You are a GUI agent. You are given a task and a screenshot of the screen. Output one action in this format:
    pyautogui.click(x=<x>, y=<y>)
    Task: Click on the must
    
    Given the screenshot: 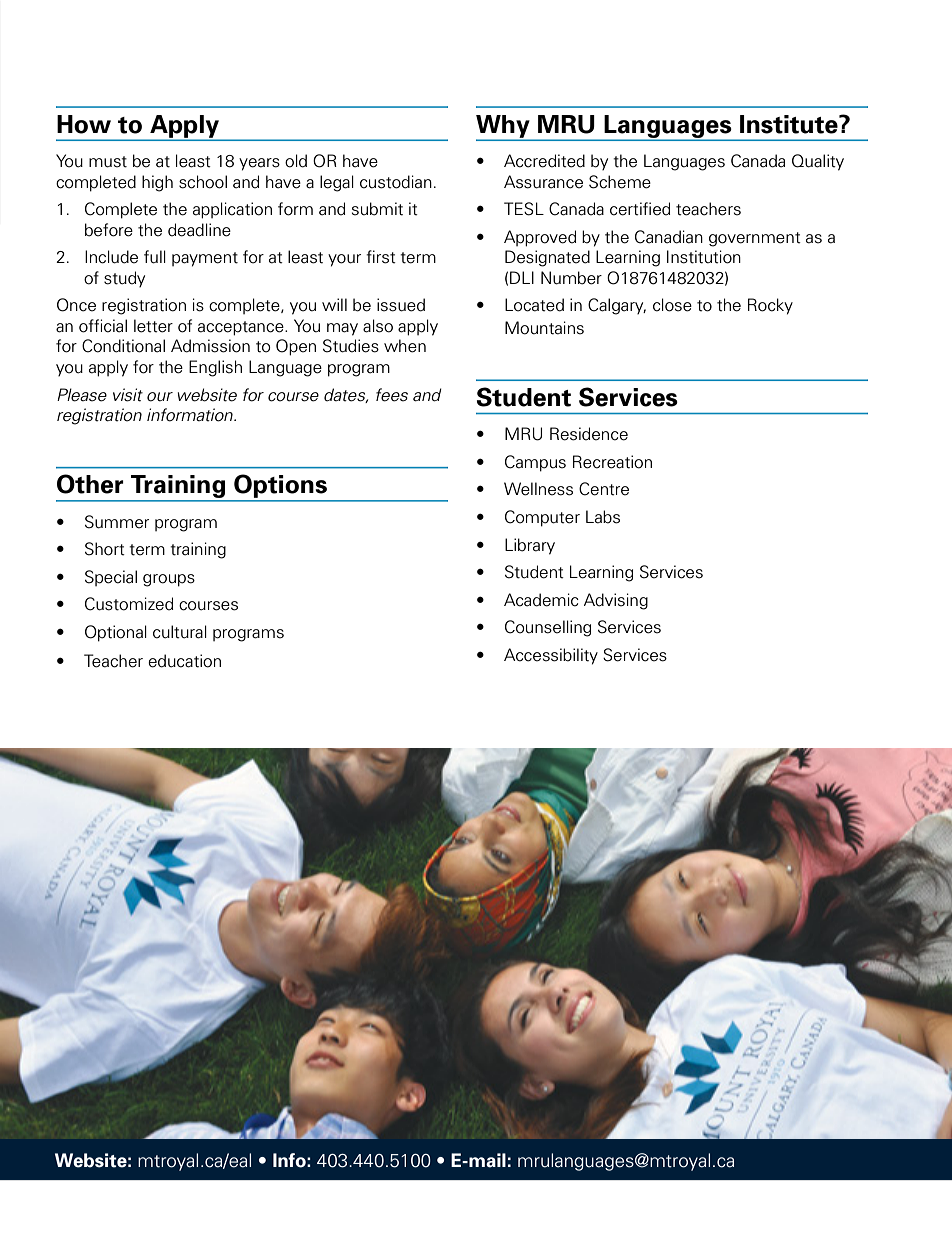 What is the action you would take?
    pyautogui.click(x=108, y=162)
